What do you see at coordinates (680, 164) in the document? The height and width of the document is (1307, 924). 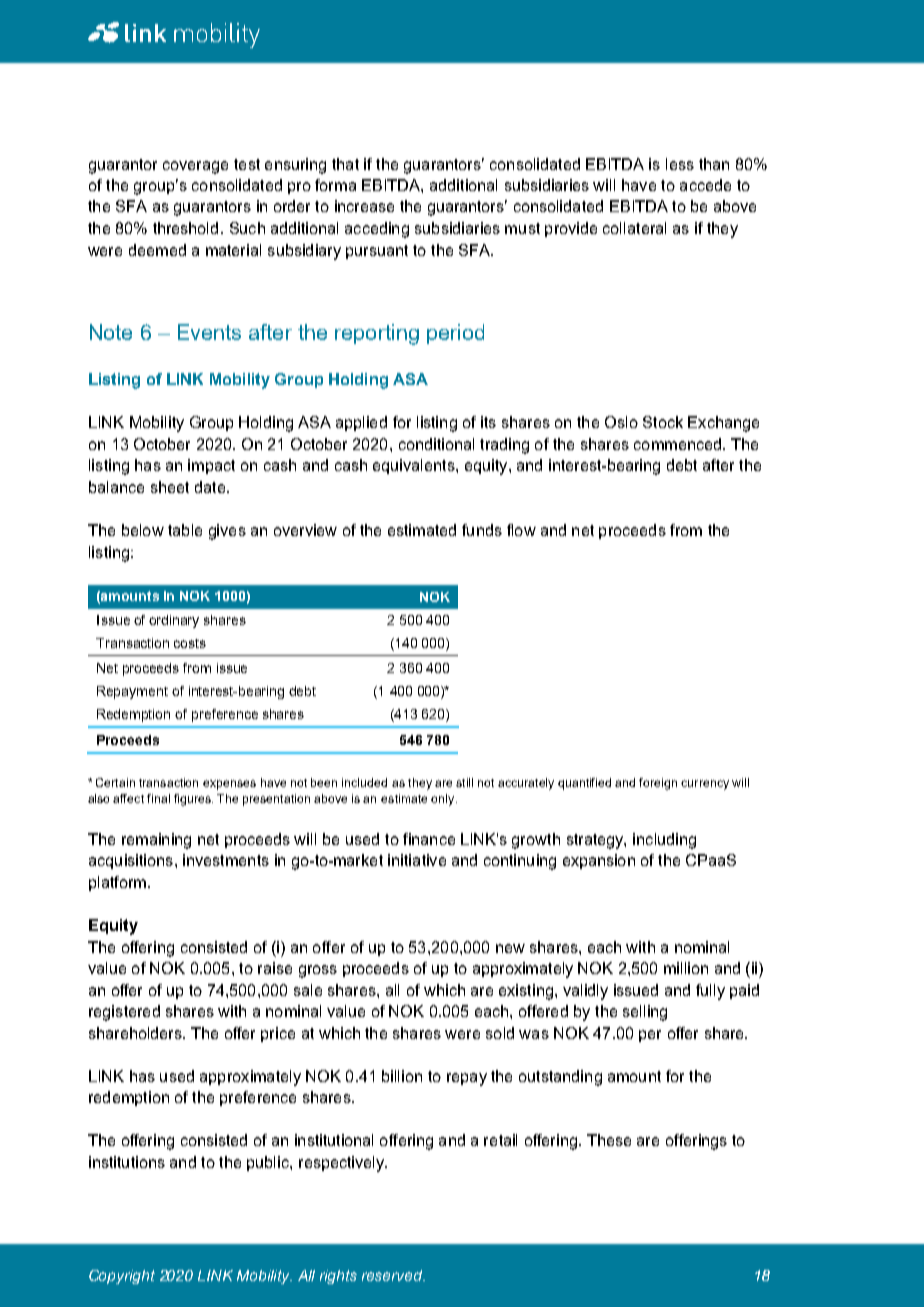 I see `less` at bounding box center [680, 164].
